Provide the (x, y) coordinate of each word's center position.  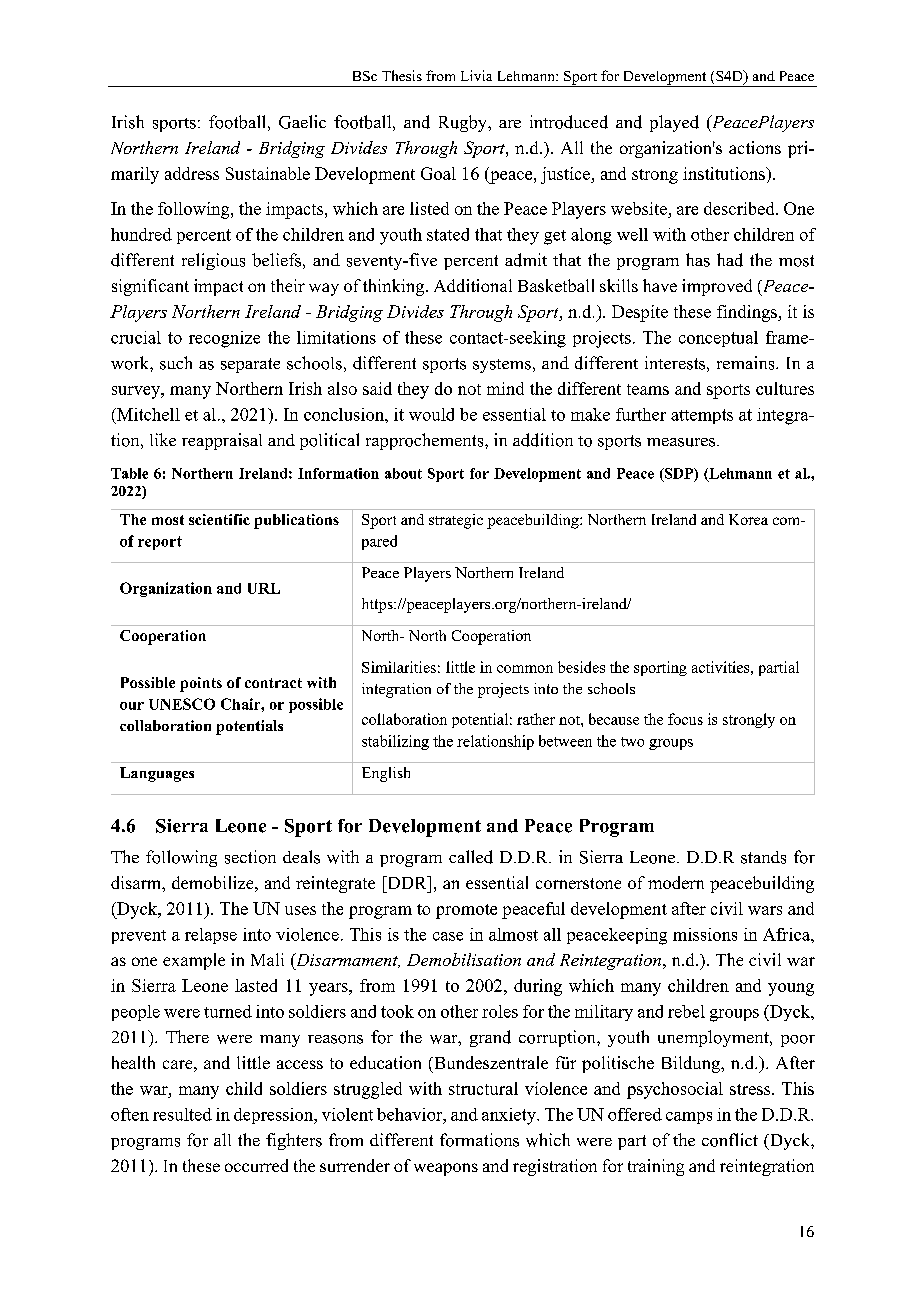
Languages (157, 774)
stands (763, 857)
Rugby (464, 123)
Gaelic (302, 122)
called (471, 857)
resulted (182, 1114)
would (431, 414)
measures (682, 442)
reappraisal (222, 441)
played (674, 123)
